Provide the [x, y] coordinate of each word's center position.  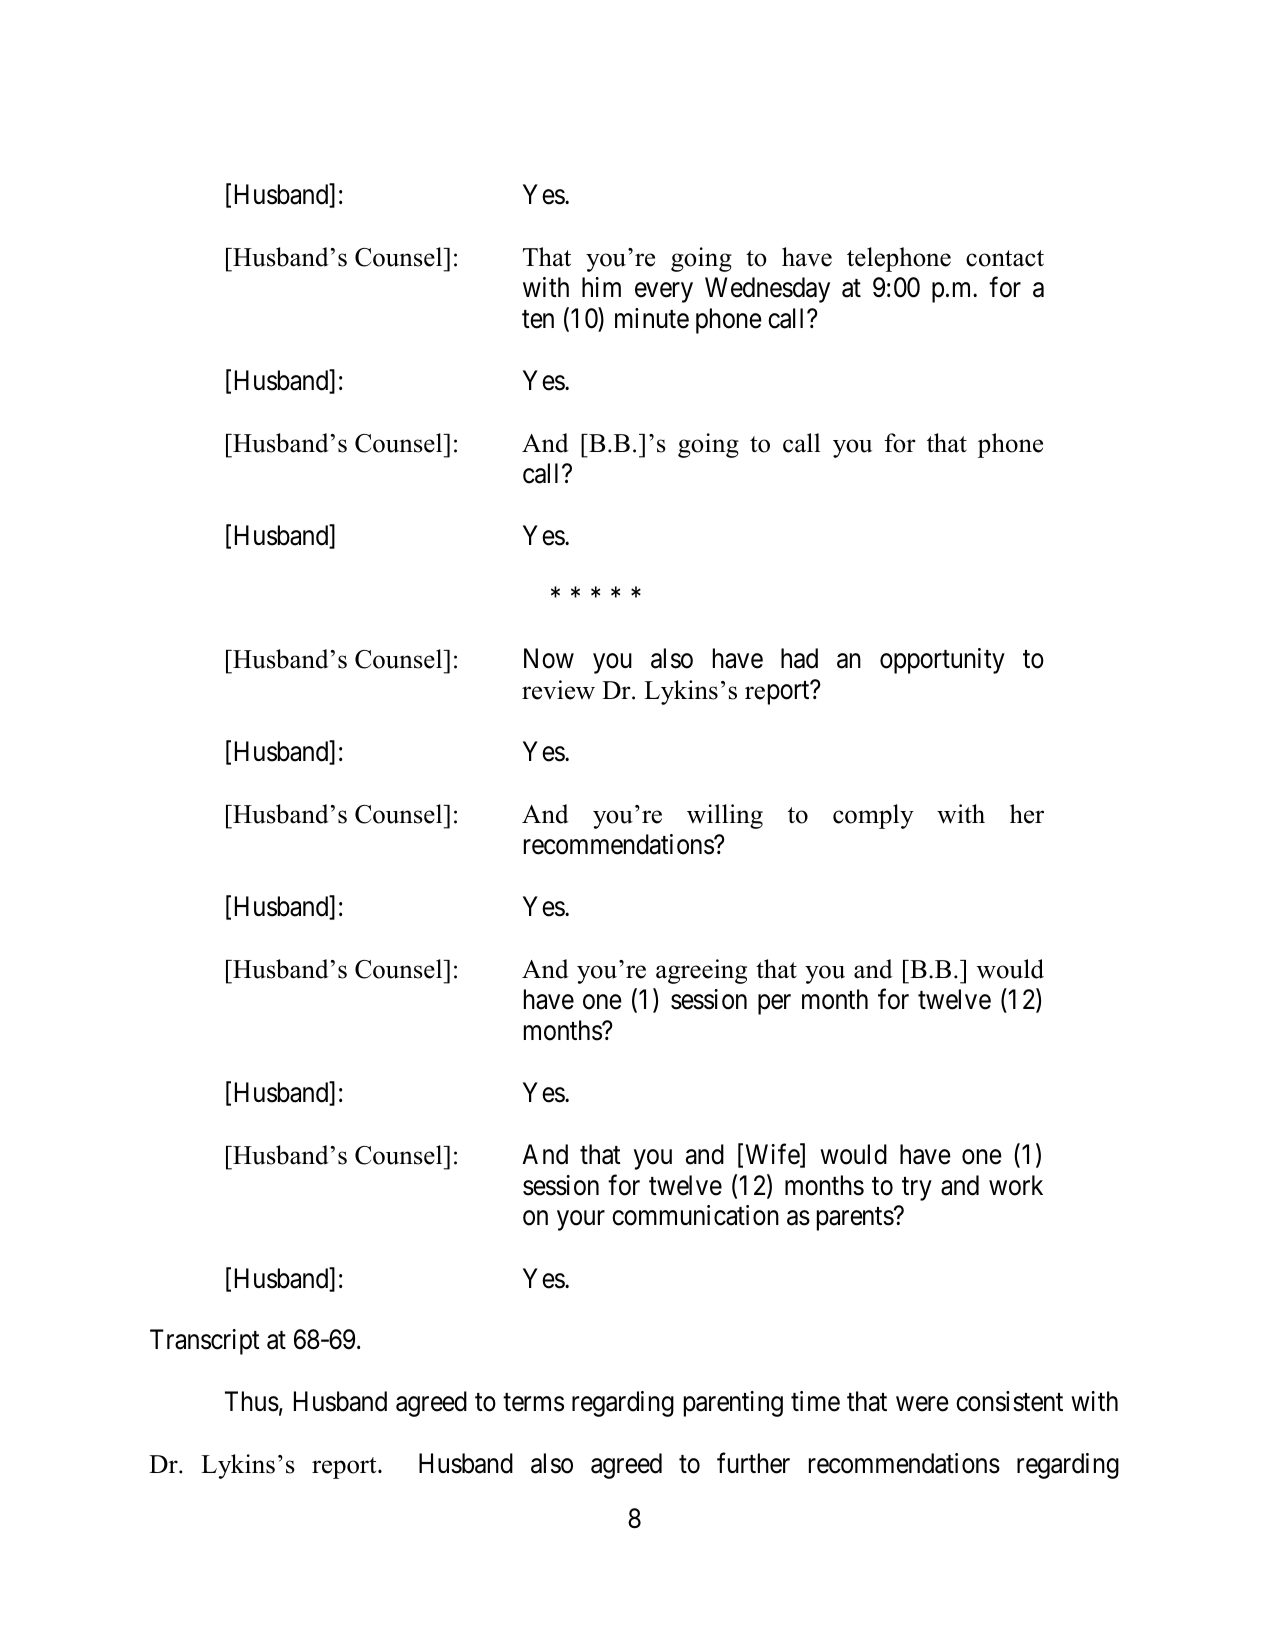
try [917, 1189]
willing [725, 816]
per [774, 1004]
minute [652, 318]
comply [873, 816]
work [1016, 1185]
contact [1005, 258]
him [601, 287]
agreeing [701, 971]
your [581, 1221]
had [799, 658]
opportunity [942, 661]
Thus [252, 1401]
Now [549, 659]
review [558, 690]
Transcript [205, 1342]
